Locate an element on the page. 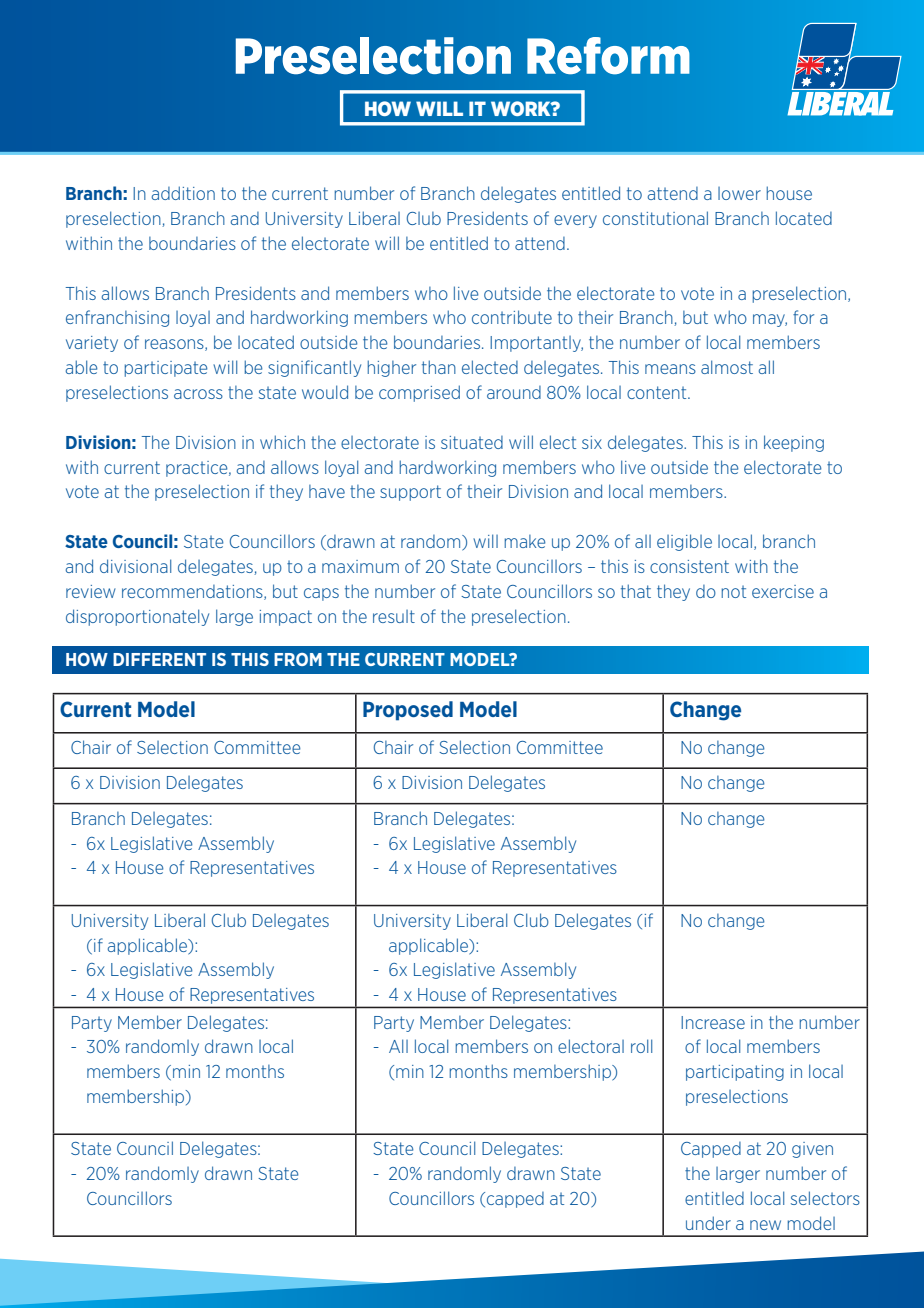 This document has height=1308, width=924. keeping is located at coordinates (794, 443).
